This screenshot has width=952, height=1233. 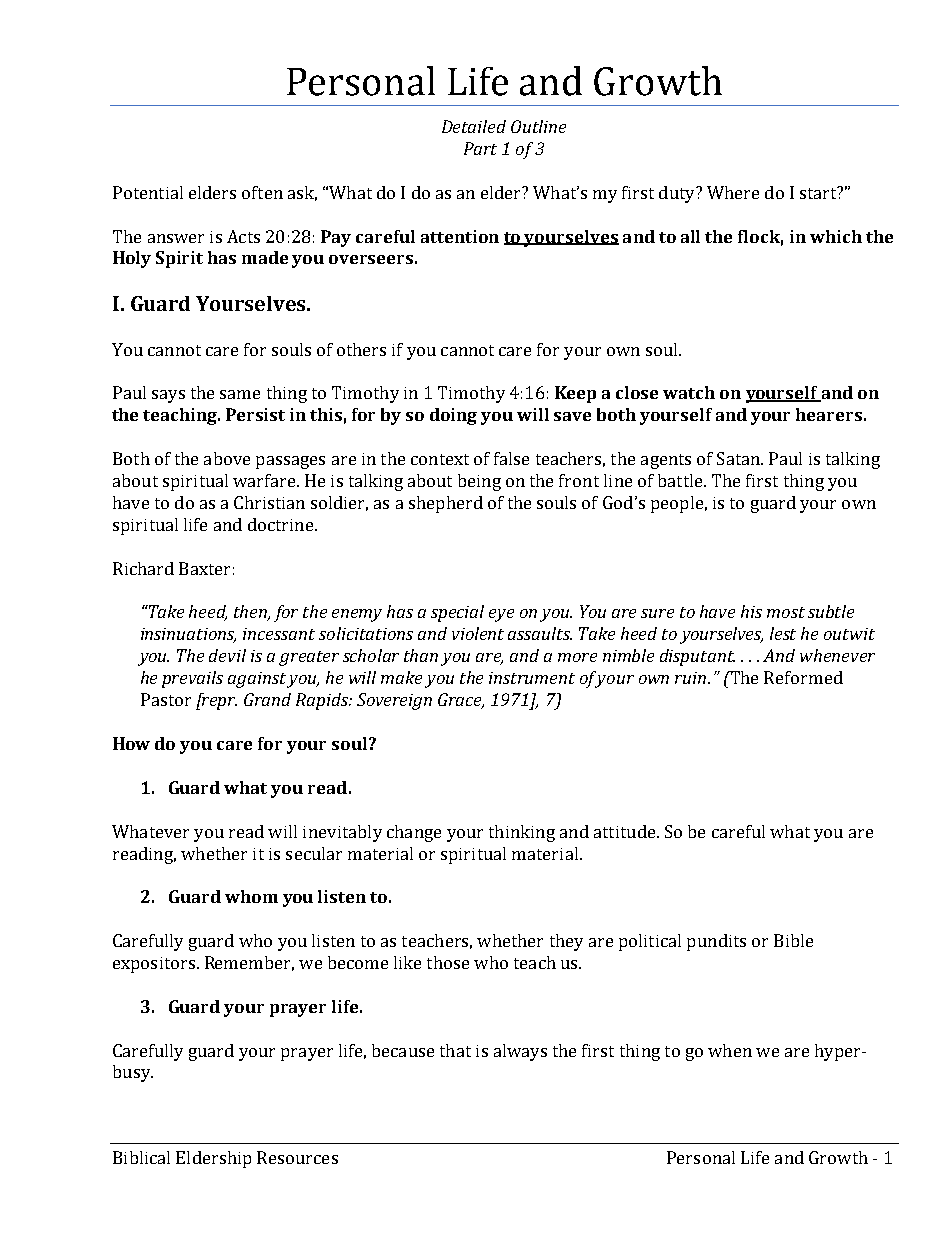 I want to click on pundits, so click(x=716, y=942).
